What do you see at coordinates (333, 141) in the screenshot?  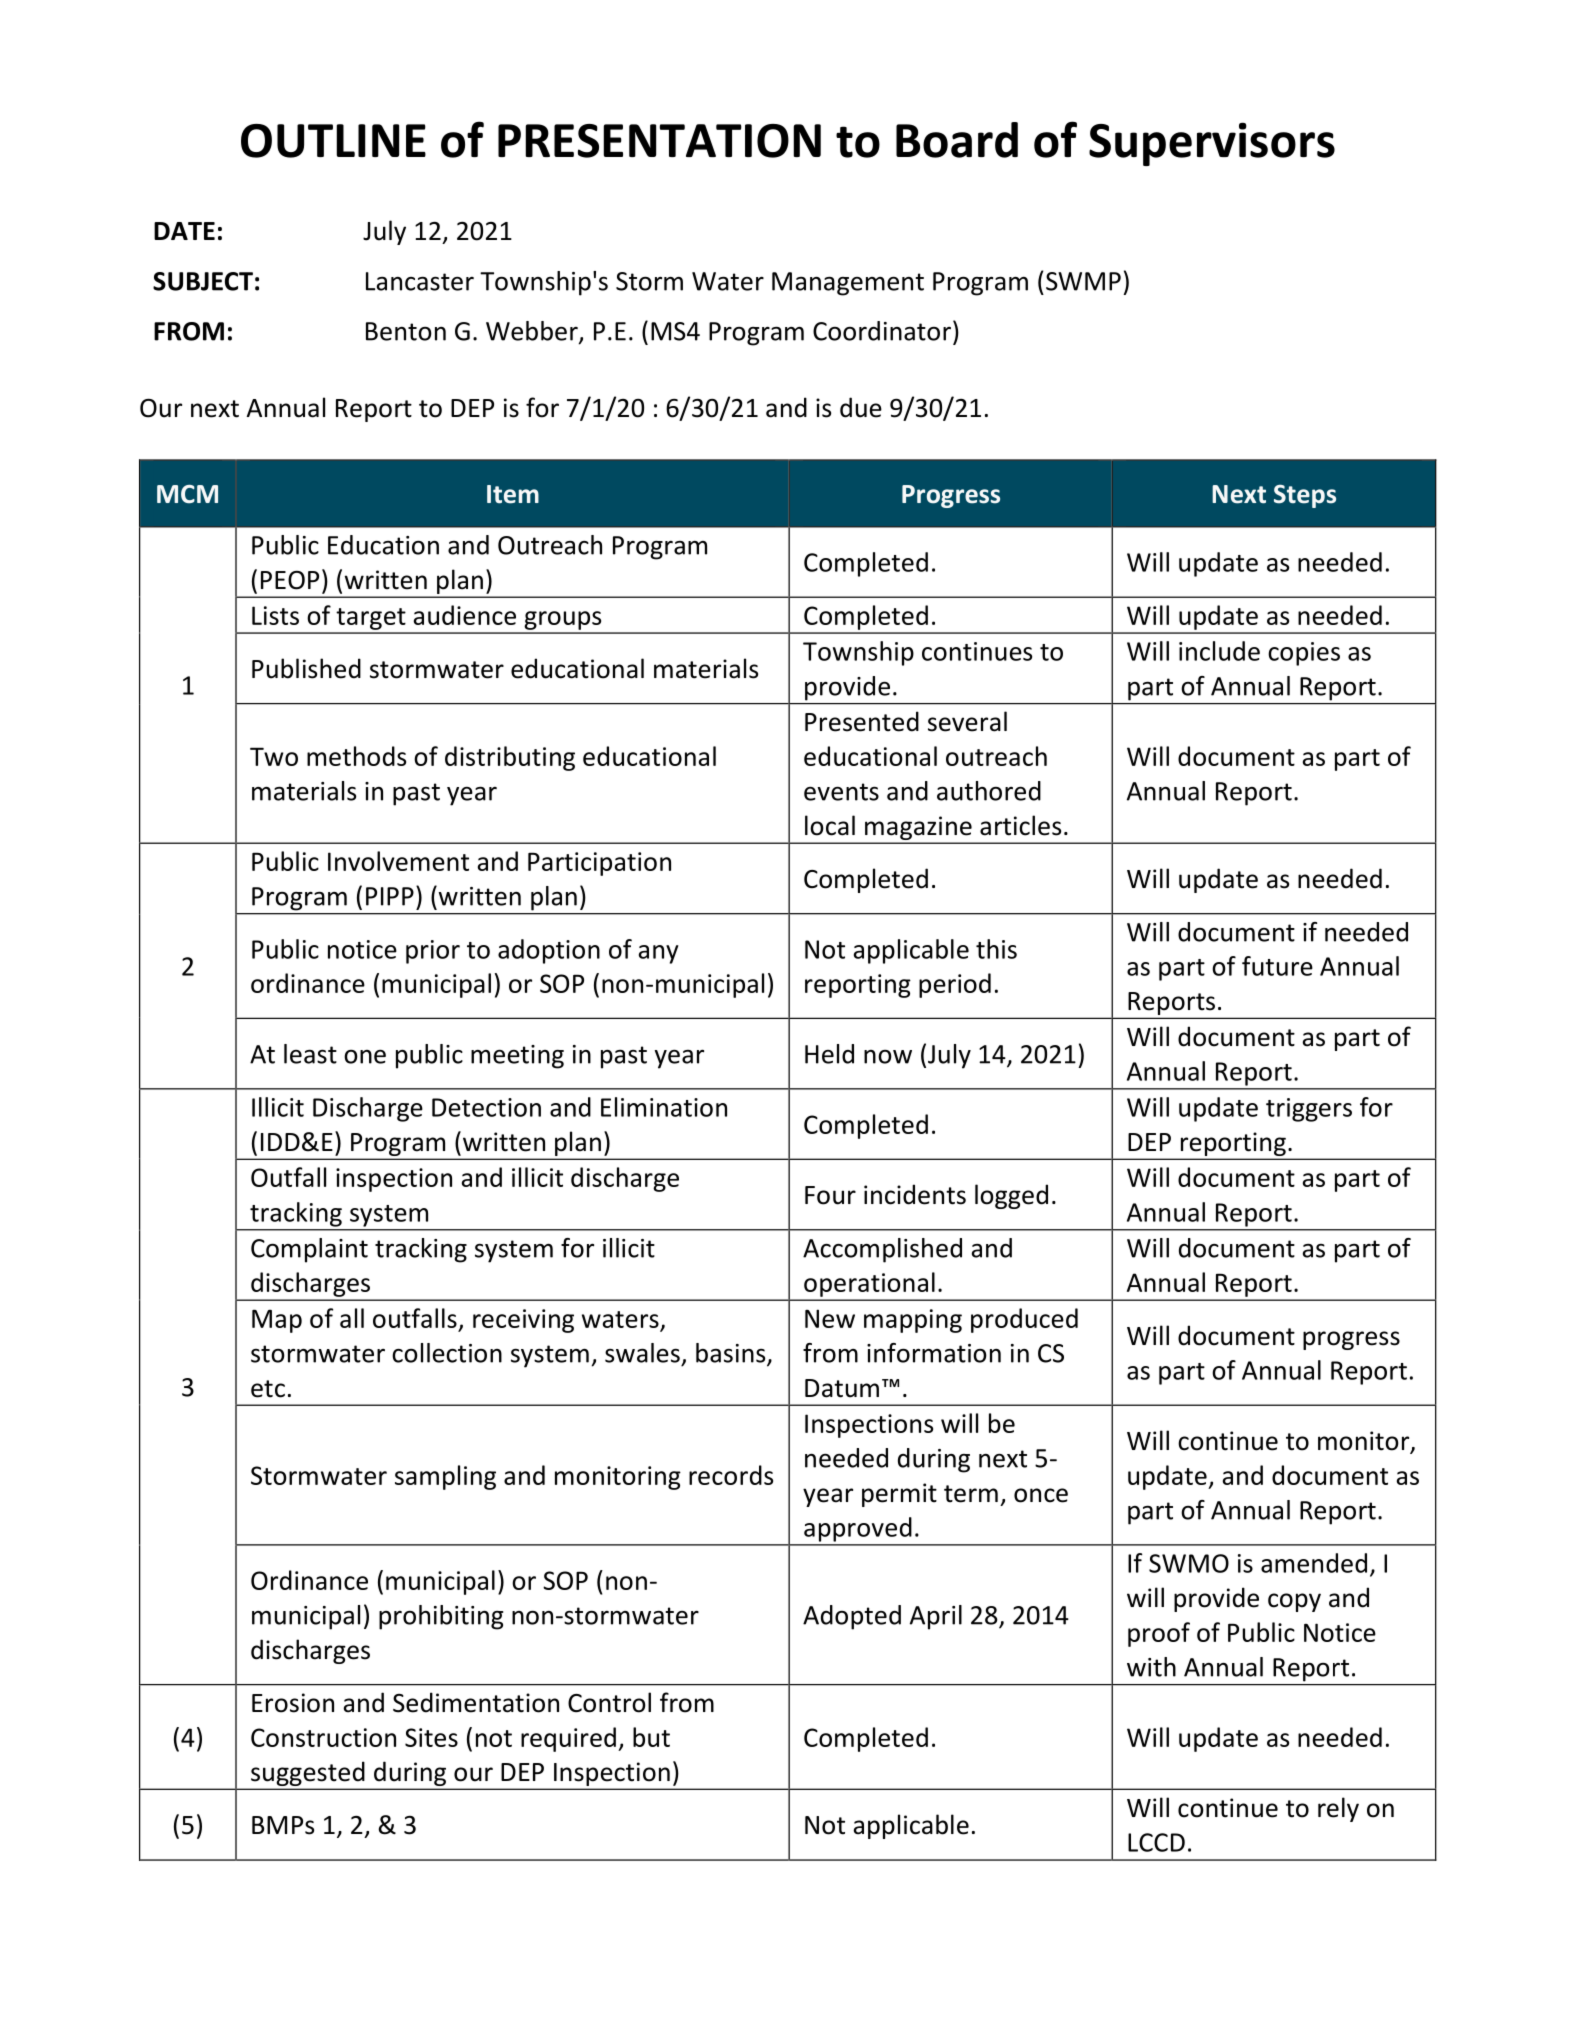 I see `OUTLINE` at bounding box center [333, 141].
